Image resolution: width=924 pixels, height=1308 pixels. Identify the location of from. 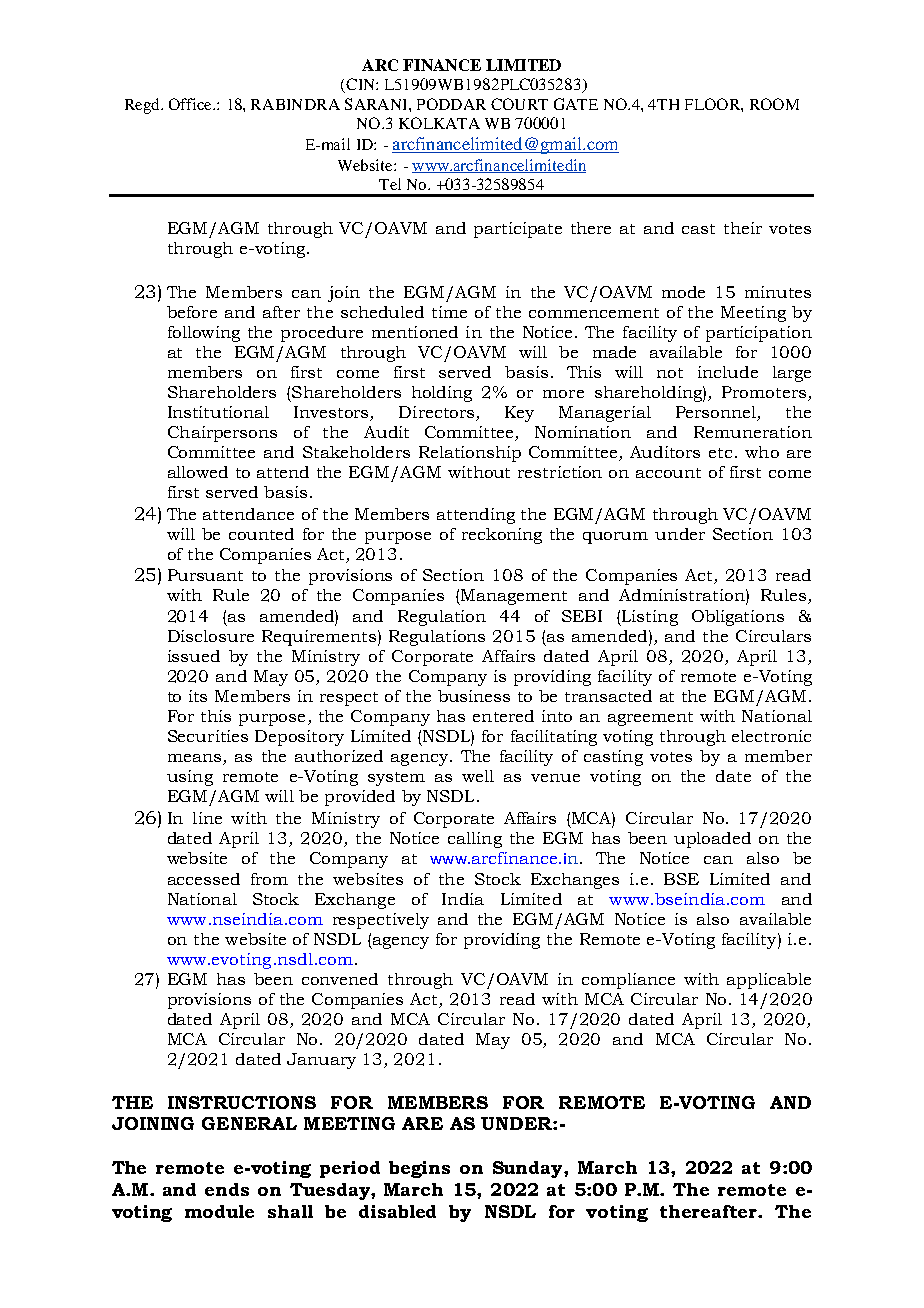
(269, 879).
